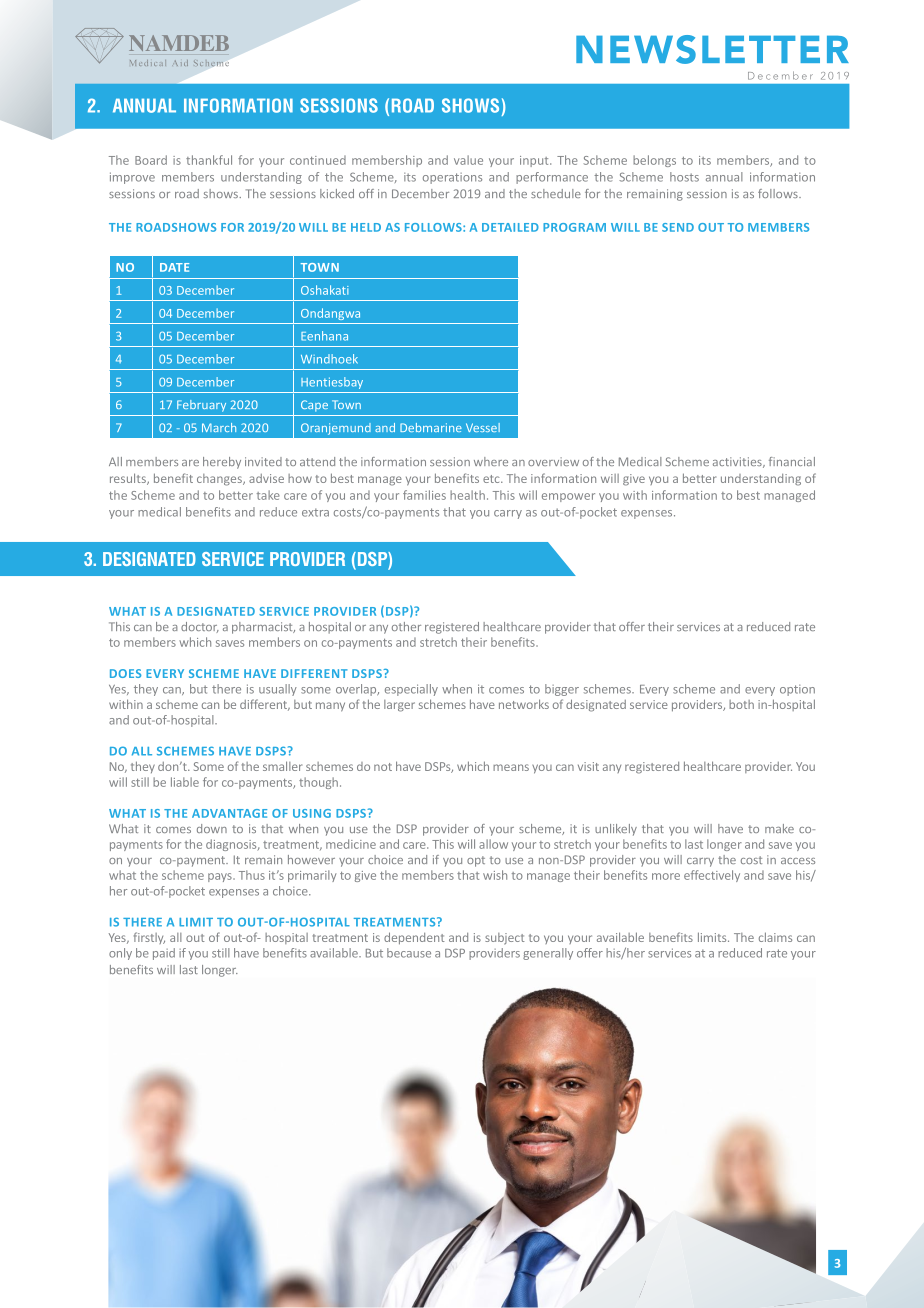 The image size is (924, 1308). What do you see at coordinates (741, 704) in the page?
I see `both` at bounding box center [741, 704].
